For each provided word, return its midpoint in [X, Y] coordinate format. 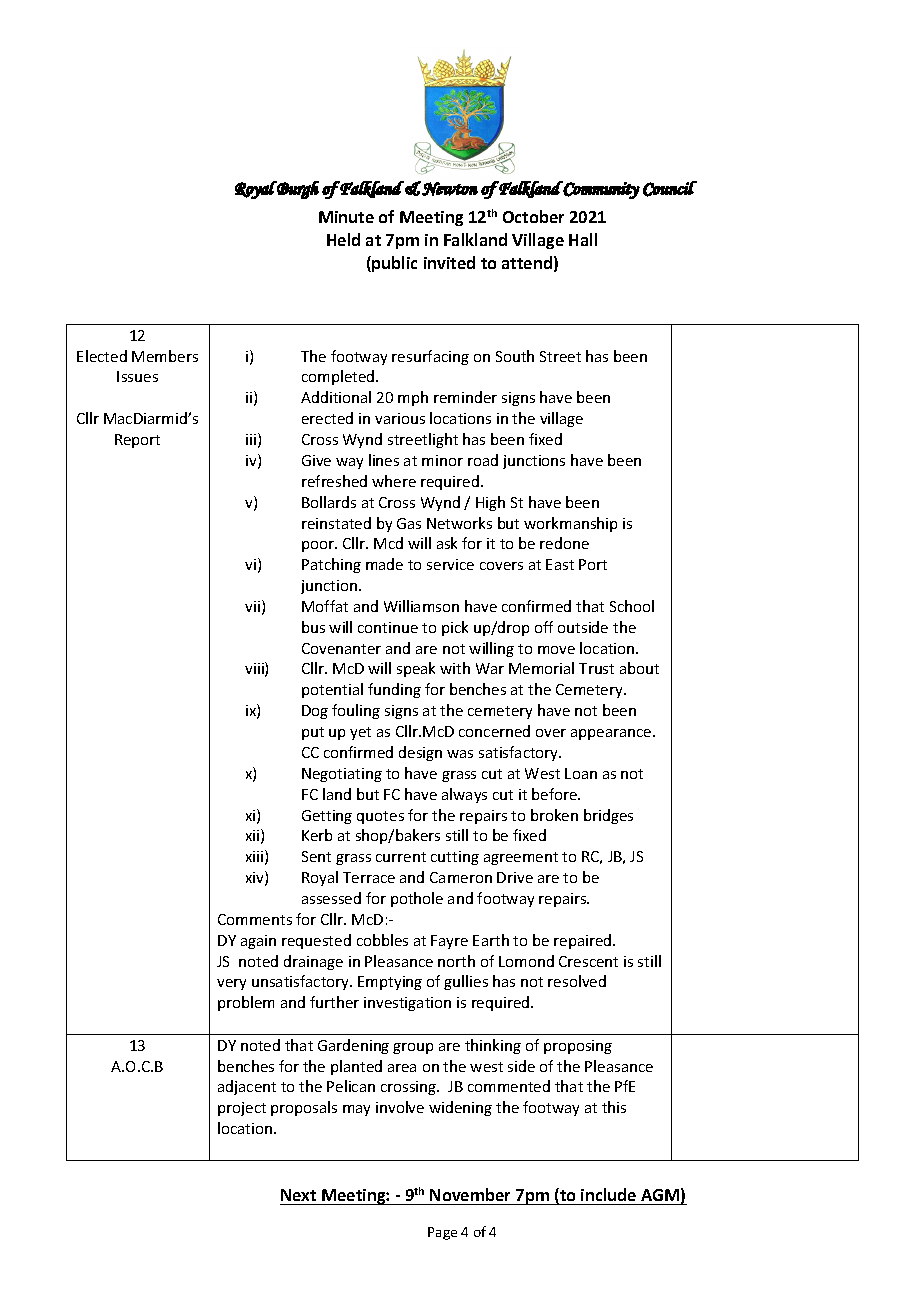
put [313, 733]
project [242, 1109]
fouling [356, 711]
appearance [612, 734]
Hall [583, 239]
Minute [346, 217]
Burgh [297, 190]
